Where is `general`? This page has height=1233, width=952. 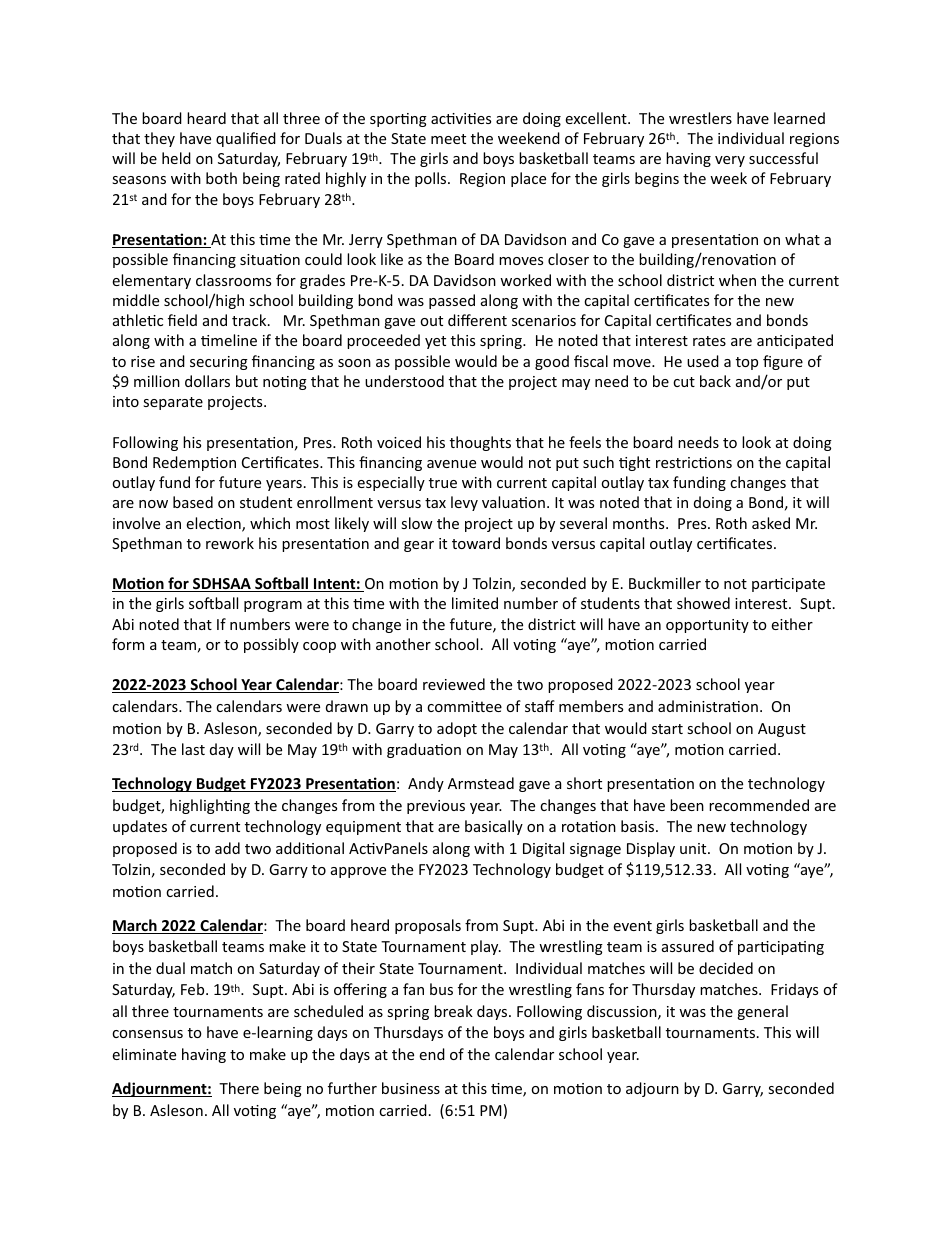
general is located at coordinates (762, 1012).
